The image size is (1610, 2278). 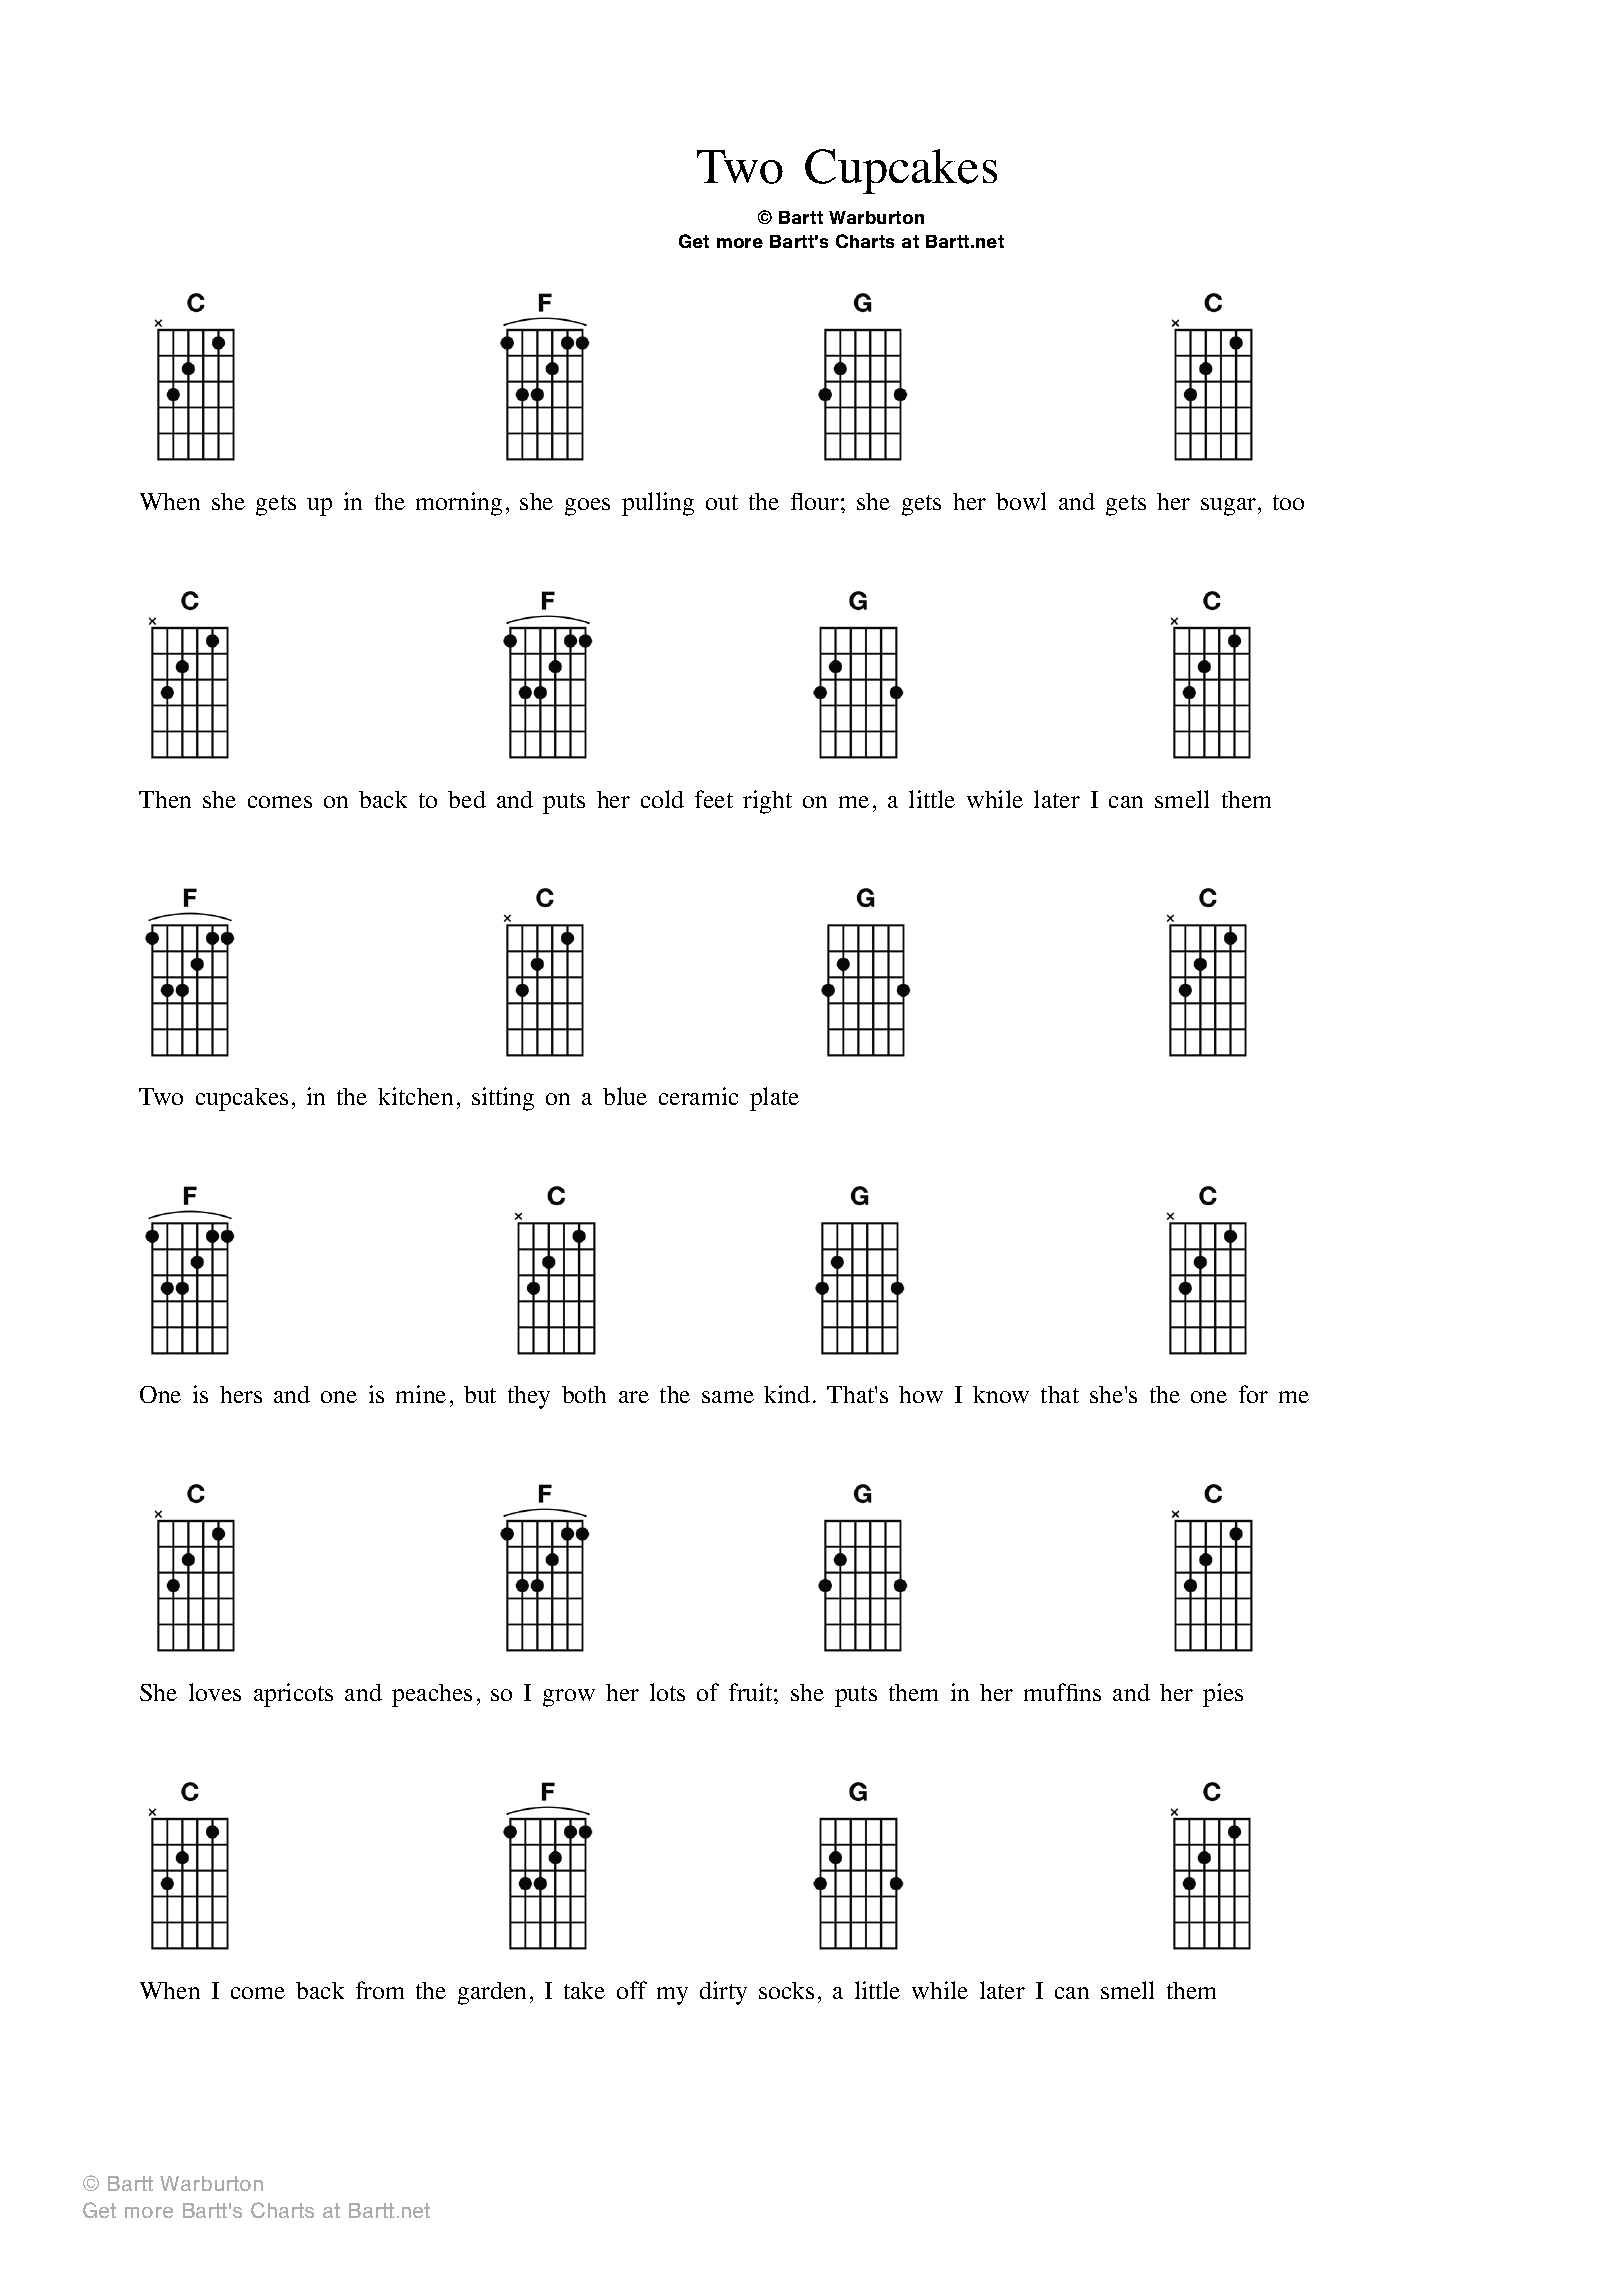 I want to click on dirty, so click(x=723, y=1993).
